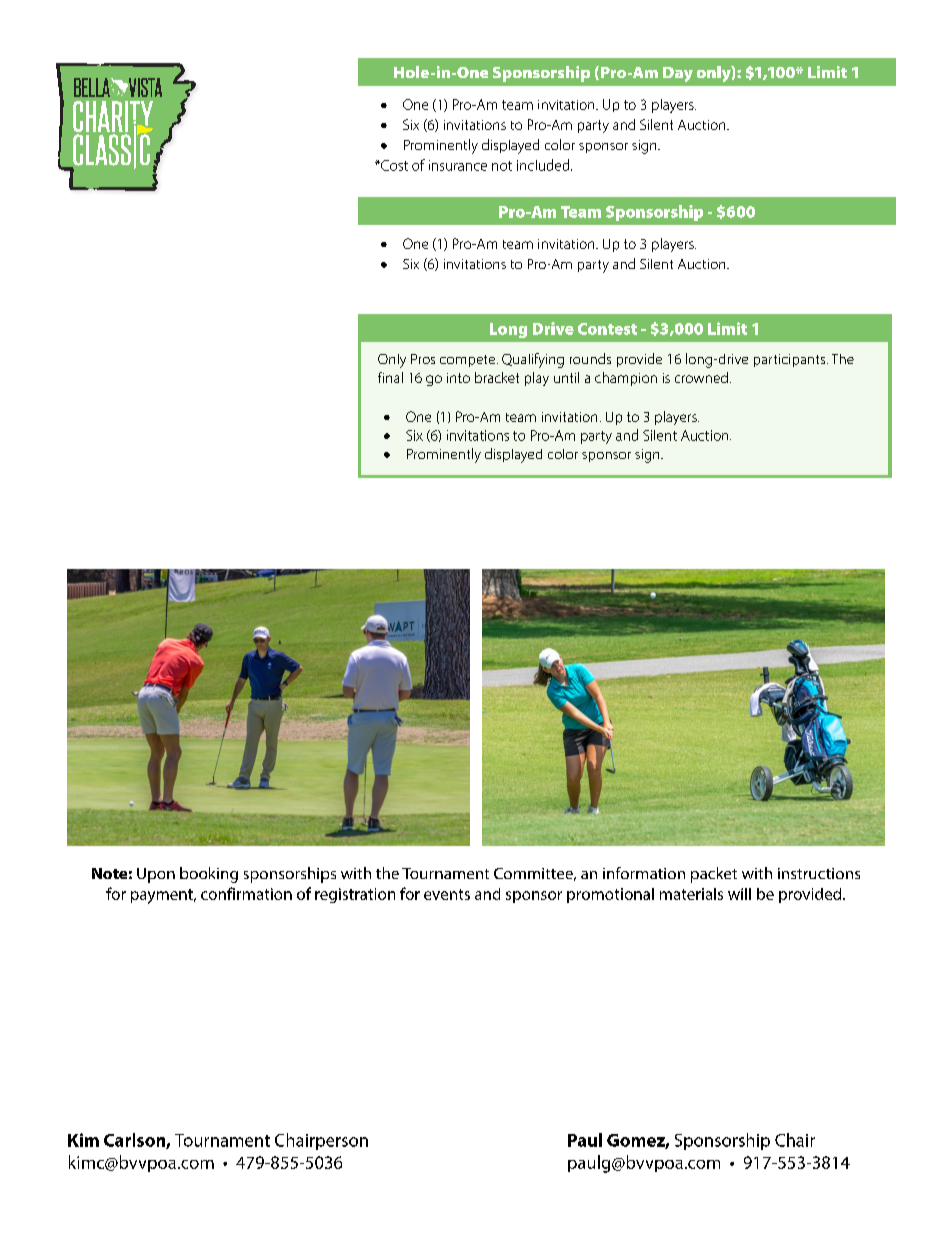 The image size is (952, 1233). What do you see at coordinates (458, 165) in the page?
I see `insurance` at bounding box center [458, 165].
